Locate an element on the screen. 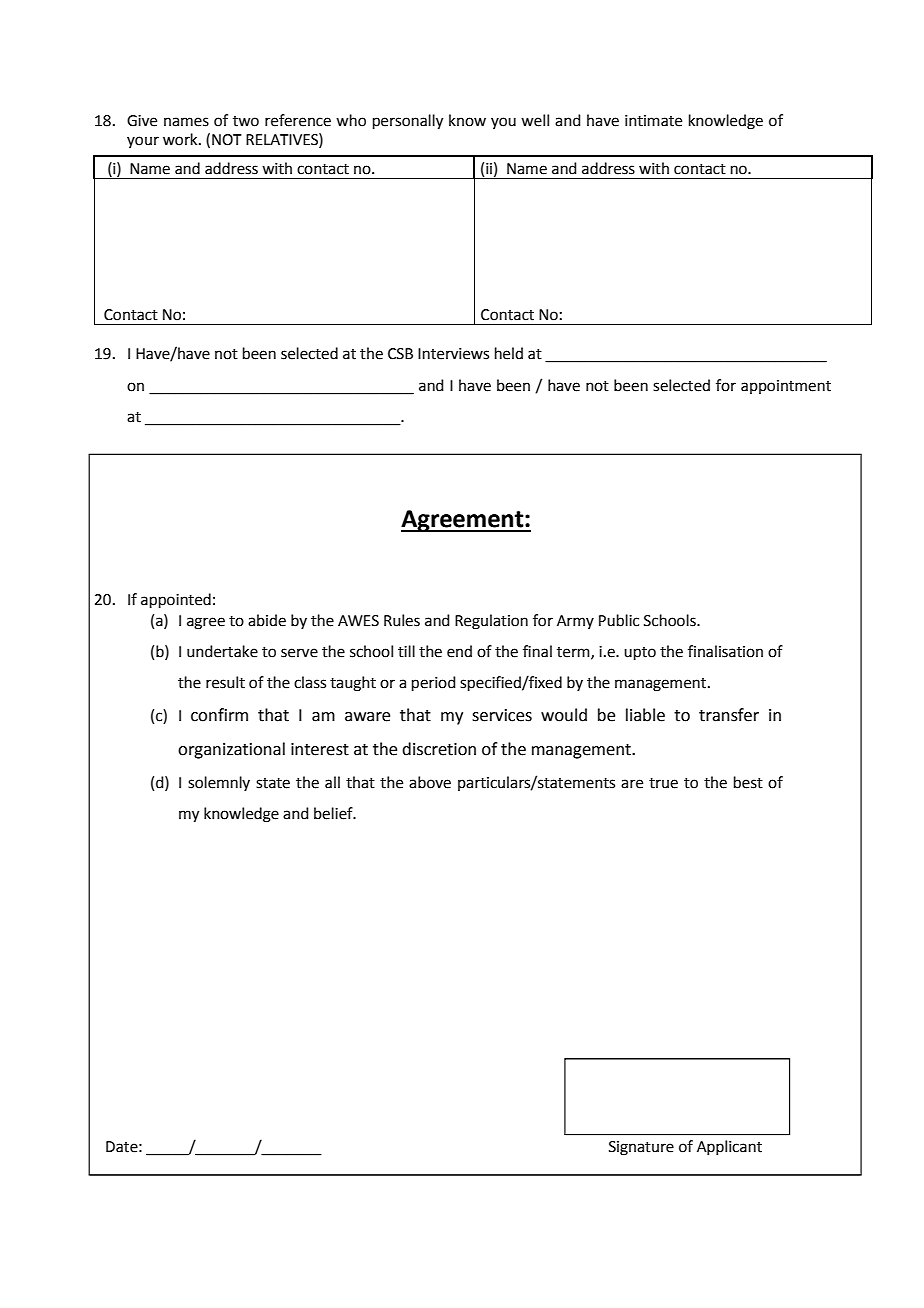 This screenshot has width=924, height=1308. work is located at coordinates (181, 139).
